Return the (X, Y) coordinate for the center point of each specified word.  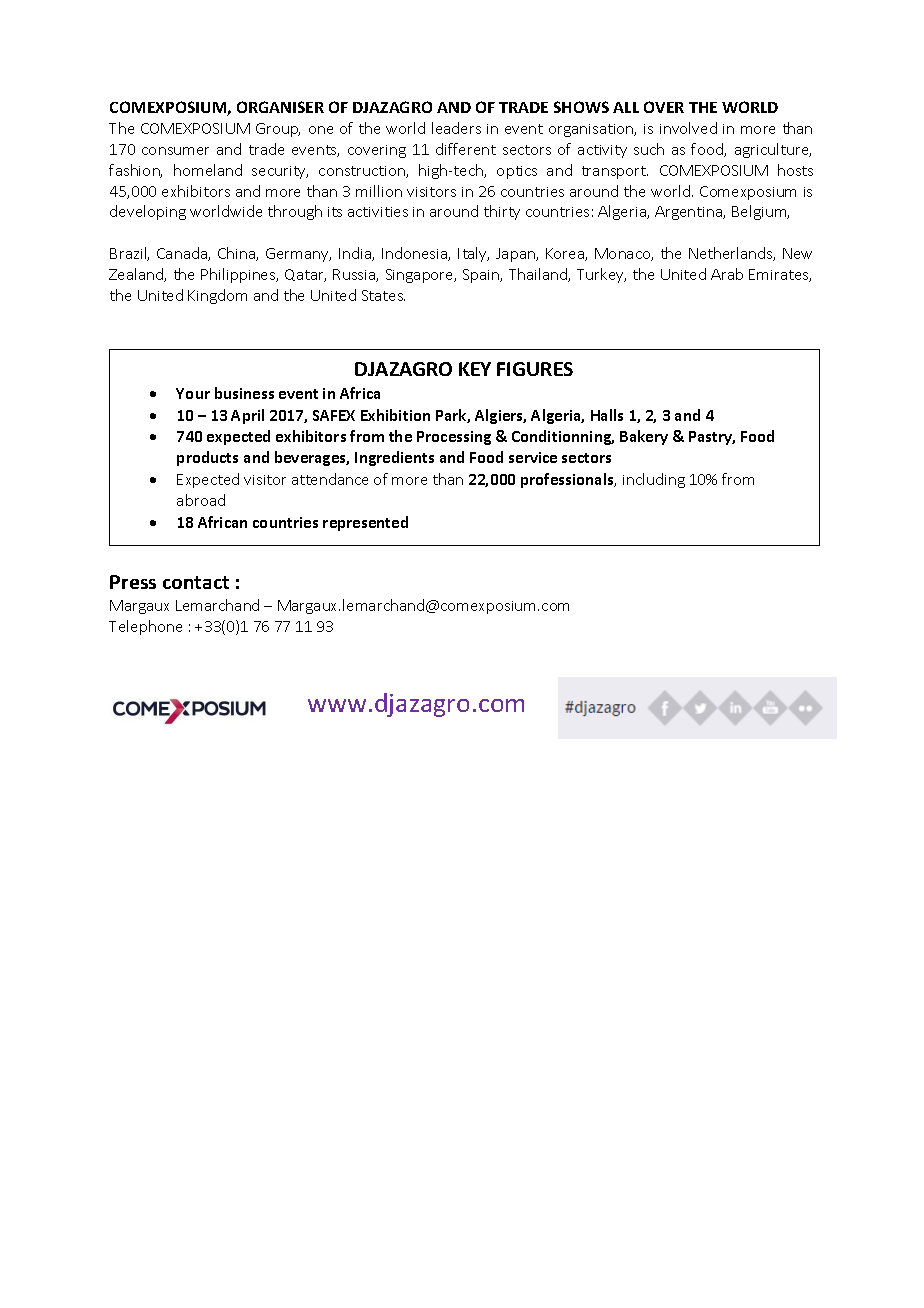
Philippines (239, 275)
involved (688, 128)
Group (278, 130)
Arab (727, 274)
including (654, 480)
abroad (201, 500)
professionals (568, 480)
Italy (473, 254)
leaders (456, 128)
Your (193, 393)
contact (196, 582)
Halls (607, 415)
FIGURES (535, 369)
